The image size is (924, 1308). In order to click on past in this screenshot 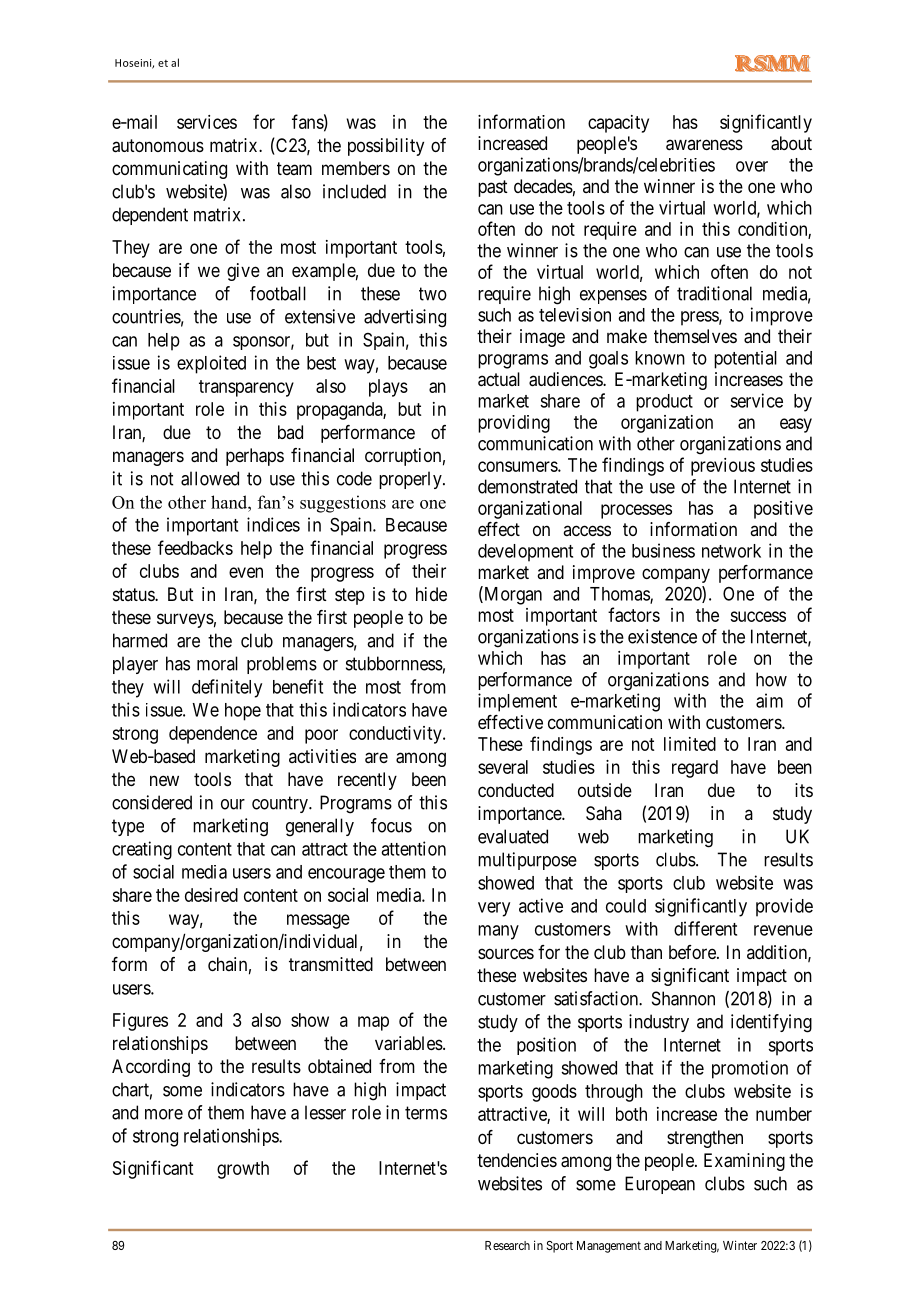, I will do `click(493, 188)`.
